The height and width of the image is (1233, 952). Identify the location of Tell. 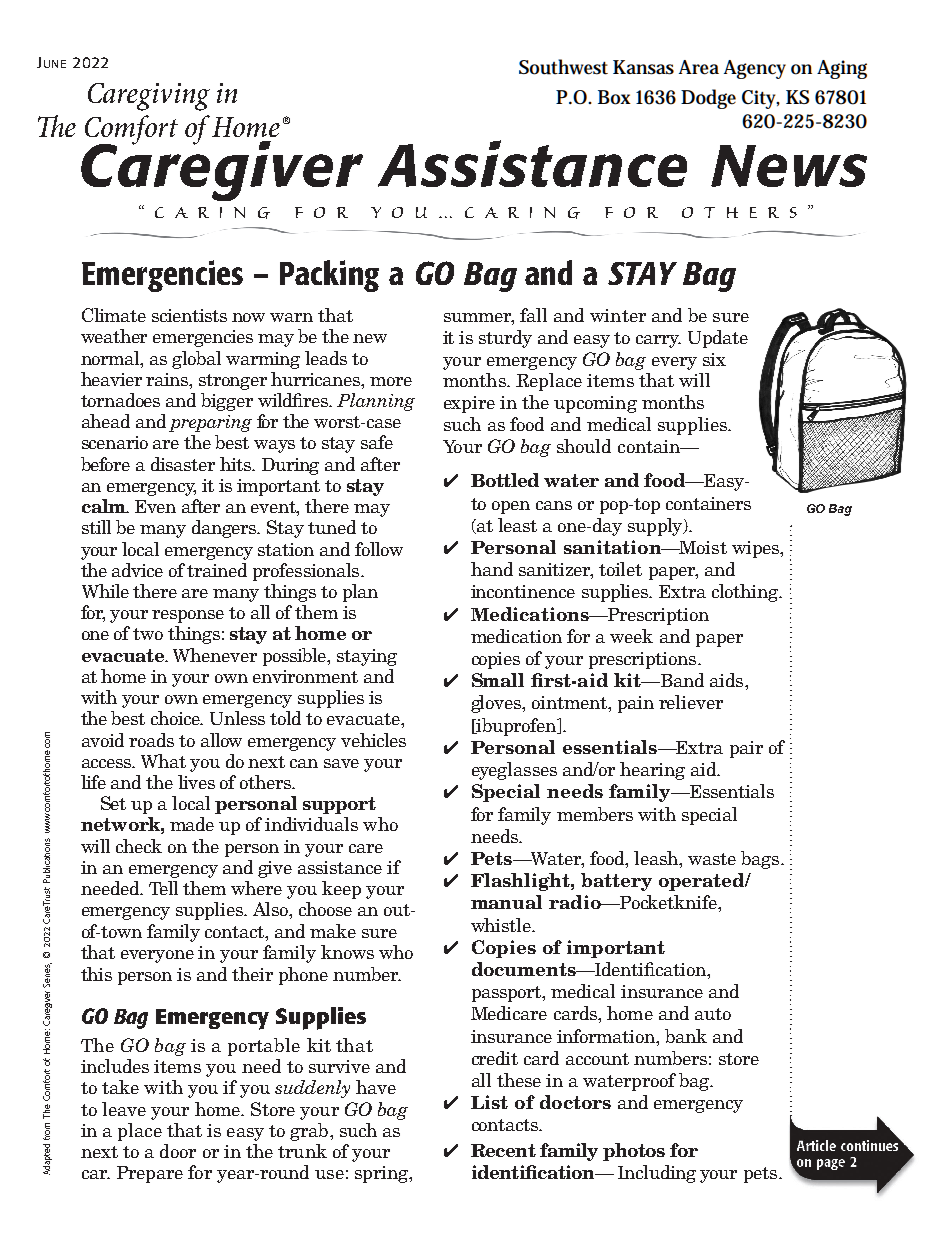
(163, 888).
